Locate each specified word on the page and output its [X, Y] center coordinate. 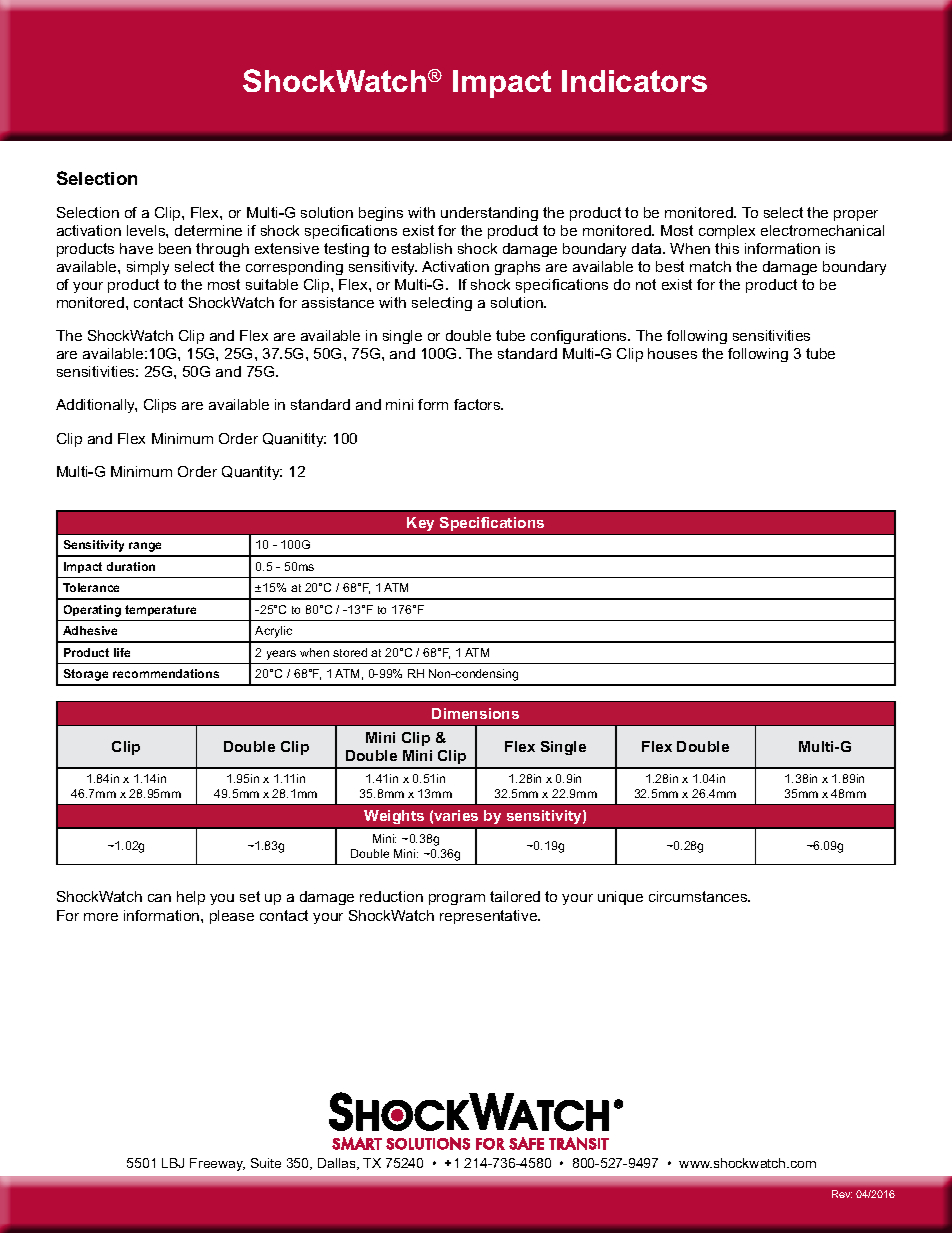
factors [478, 404]
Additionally [96, 406]
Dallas [338, 1164]
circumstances [699, 896]
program [457, 899]
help [191, 898]
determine [208, 230]
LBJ [173, 1163]
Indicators [634, 81]
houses [672, 353]
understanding [489, 214]
